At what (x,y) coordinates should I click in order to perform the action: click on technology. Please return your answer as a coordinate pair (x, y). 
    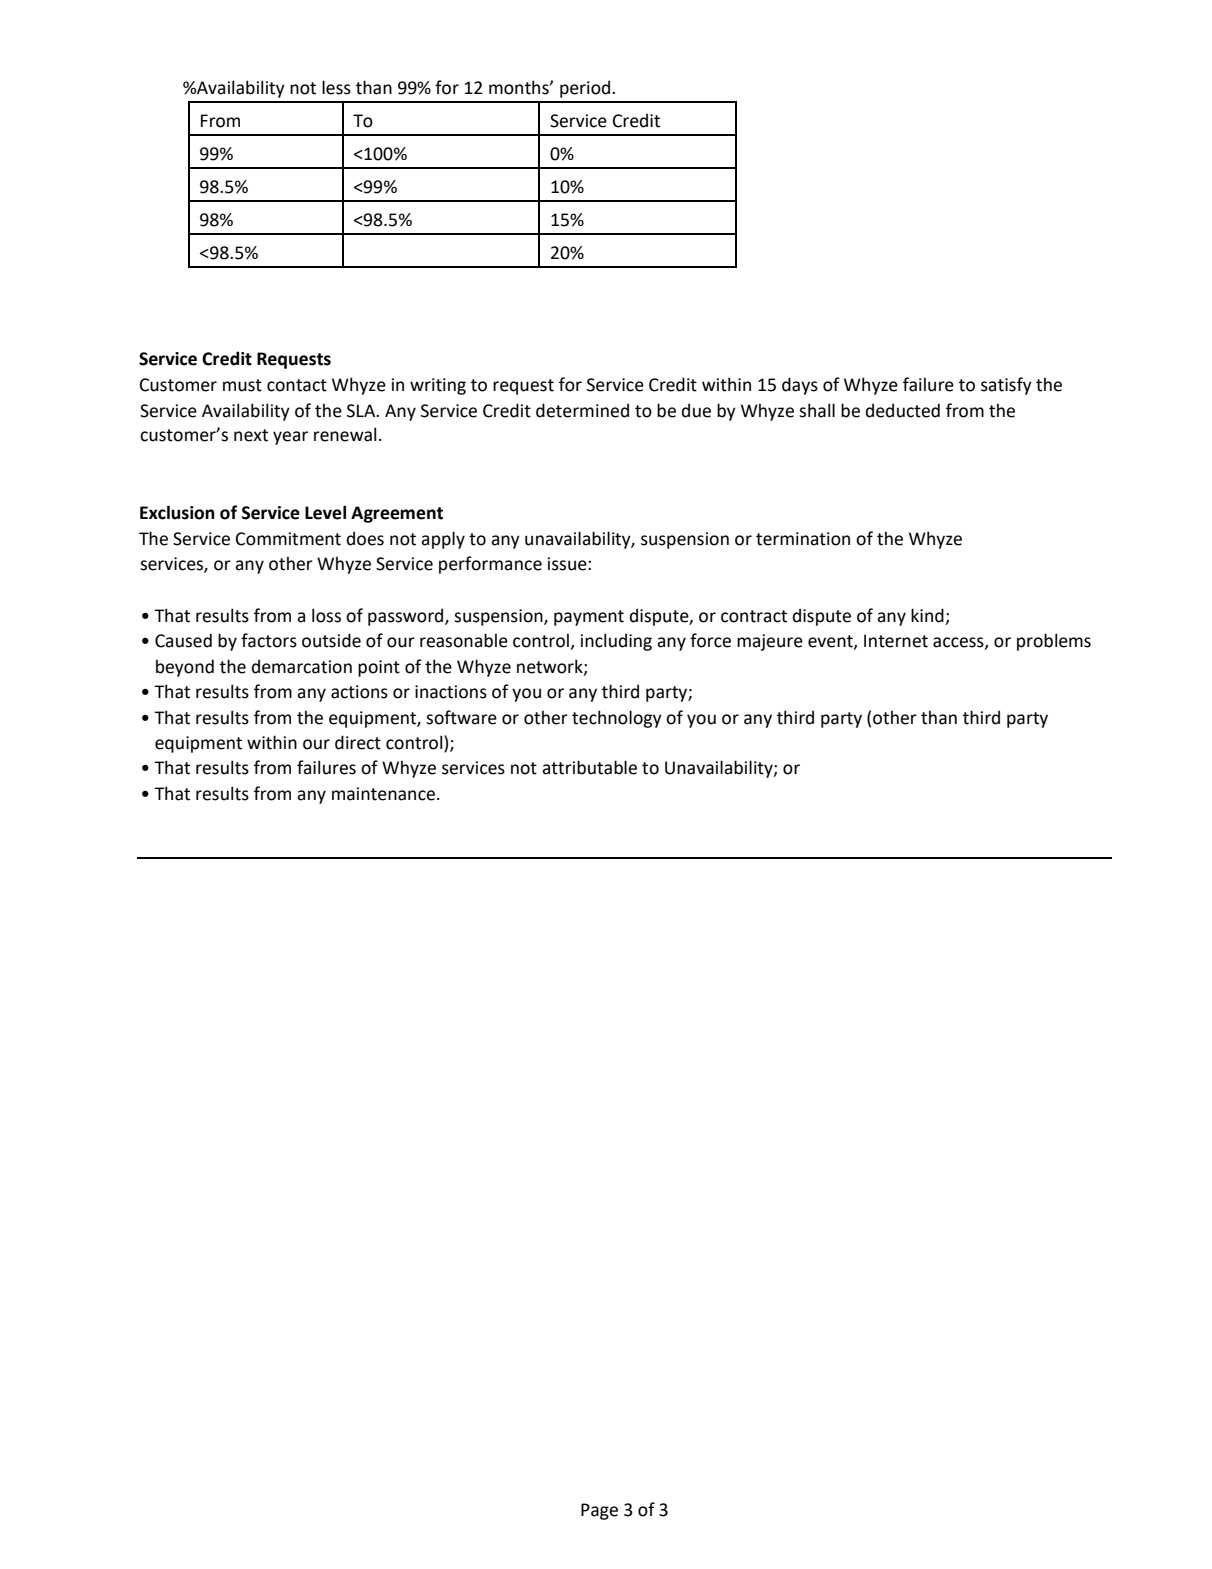
    Looking at the image, I should click on (617, 719).
